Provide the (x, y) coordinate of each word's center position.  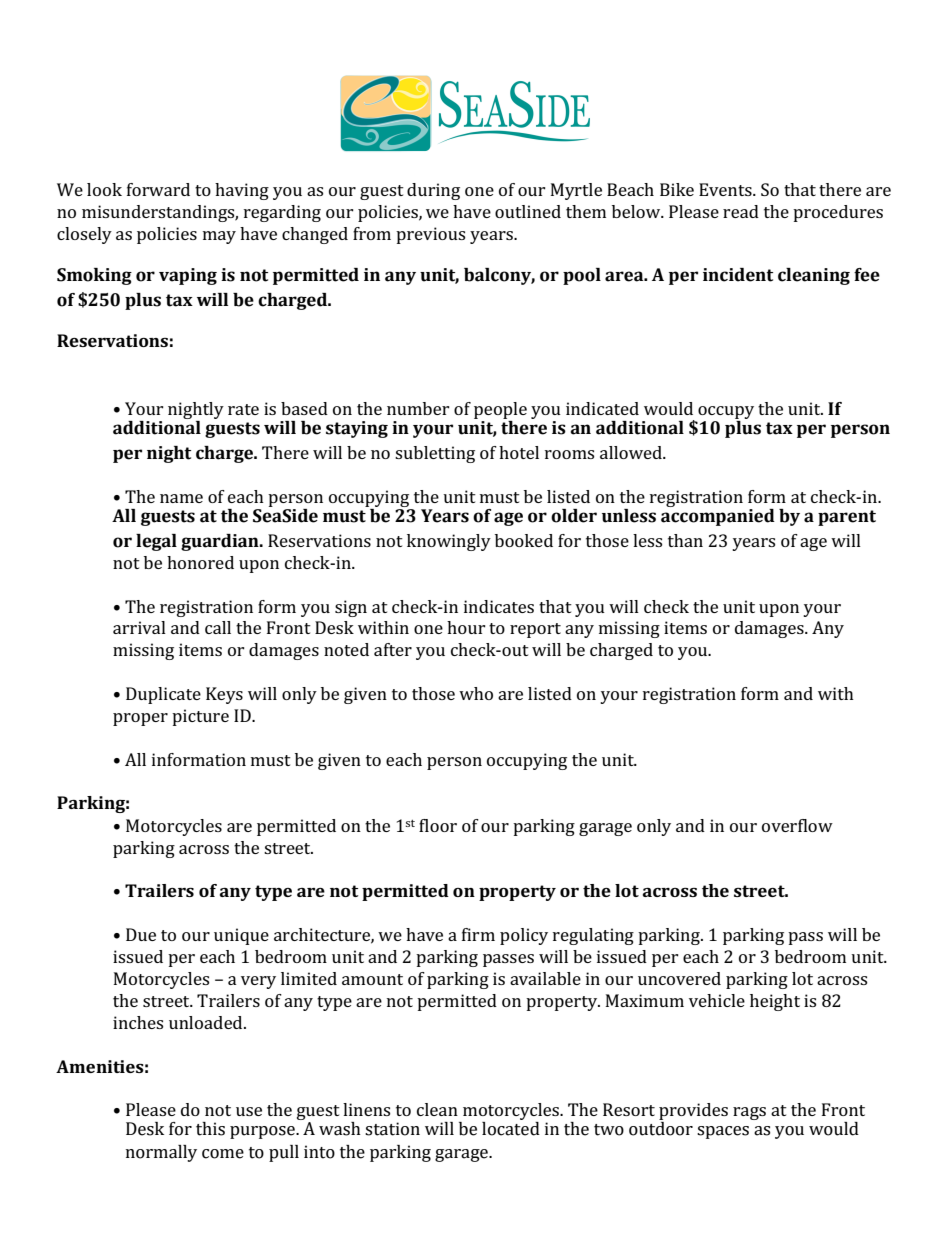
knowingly (449, 542)
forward (158, 189)
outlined (528, 211)
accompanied (718, 516)
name (181, 498)
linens (366, 1109)
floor (438, 825)
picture (200, 717)
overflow (797, 825)
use (249, 1111)
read (741, 211)
